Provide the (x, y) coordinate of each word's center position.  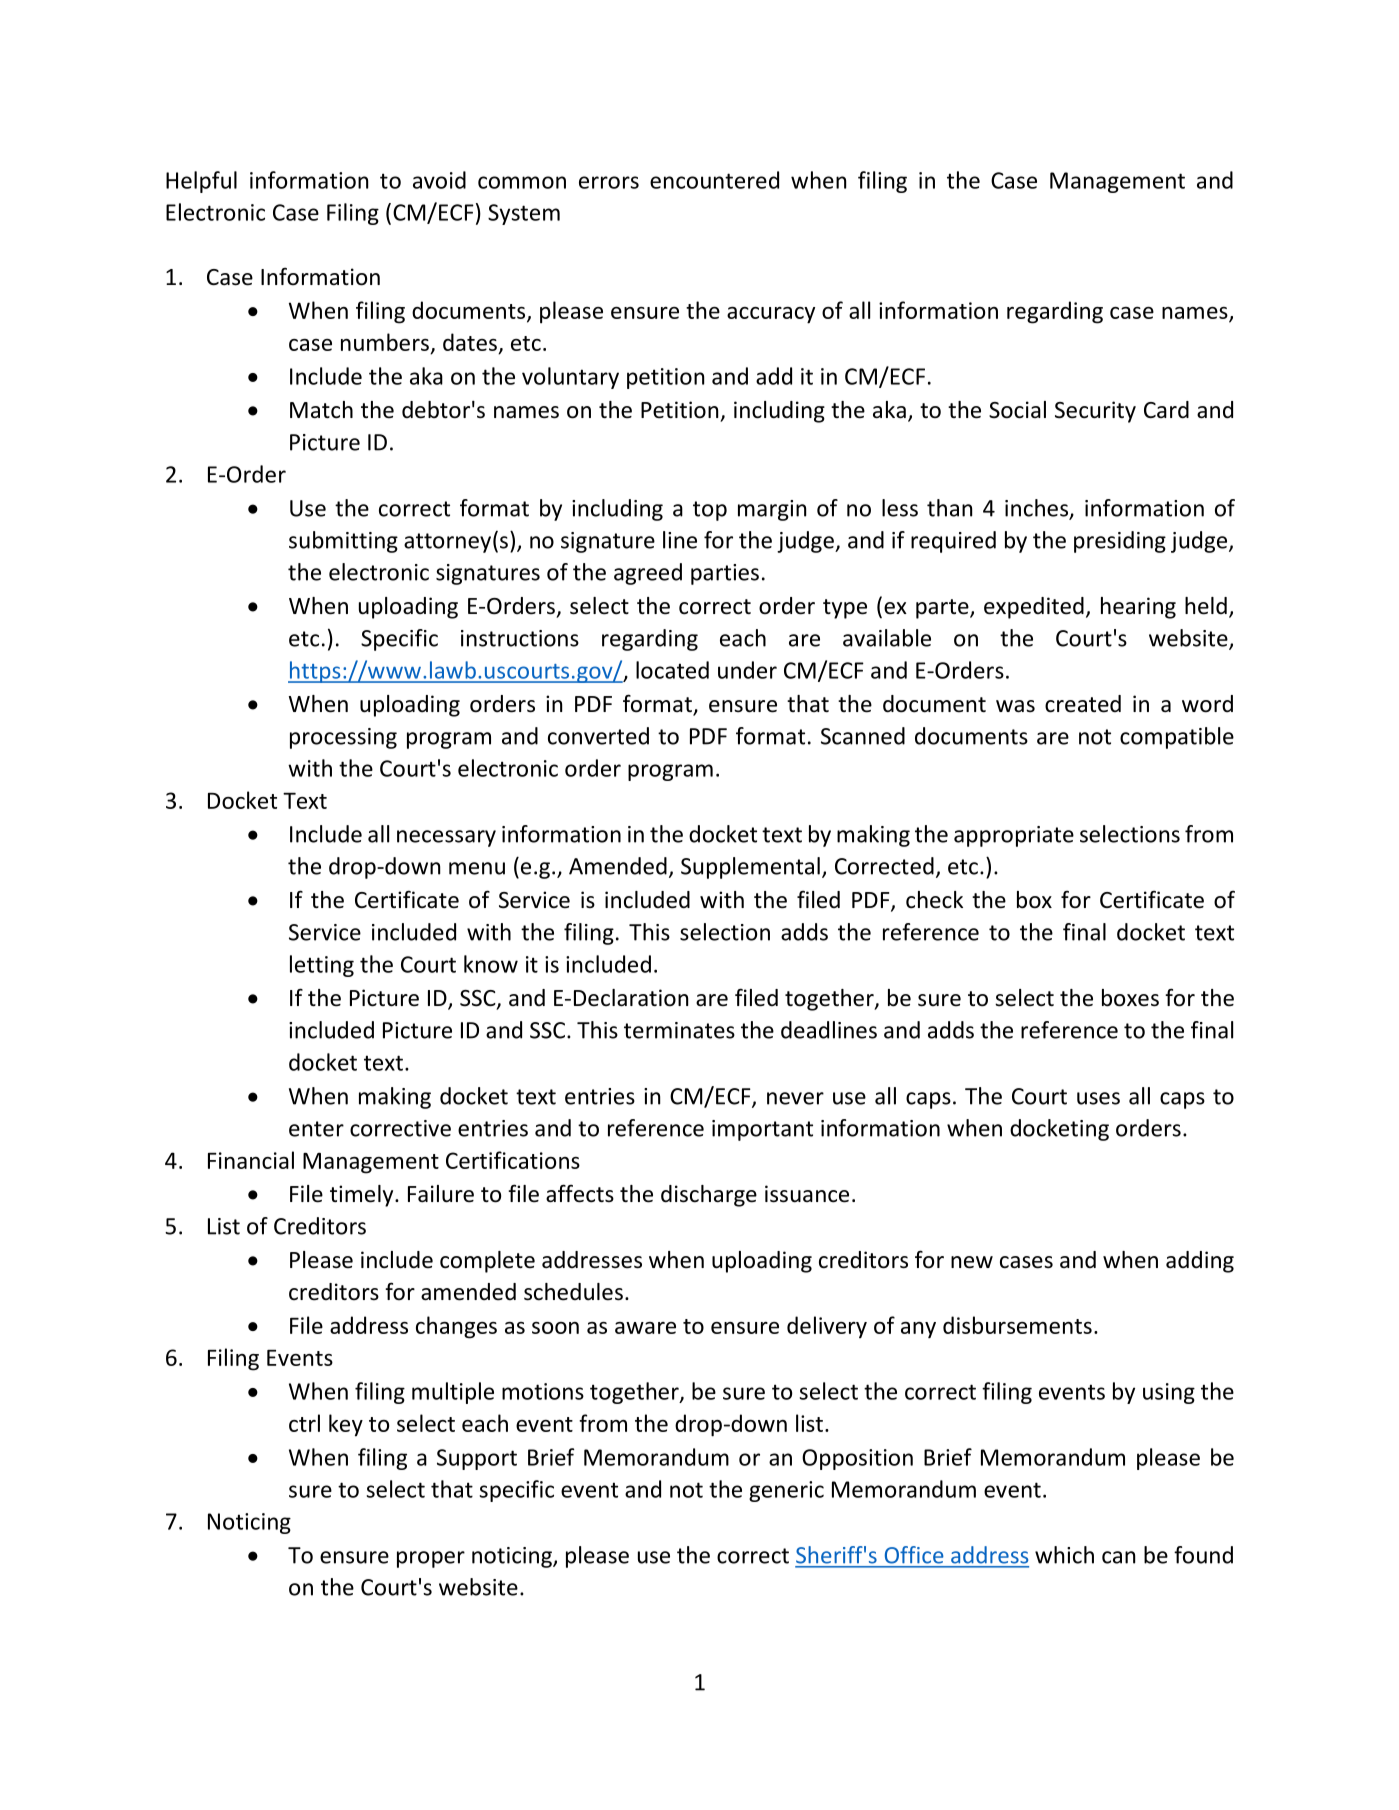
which (1064, 1555)
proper (431, 1559)
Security (1095, 412)
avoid (439, 180)
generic (786, 1491)
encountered (714, 180)
